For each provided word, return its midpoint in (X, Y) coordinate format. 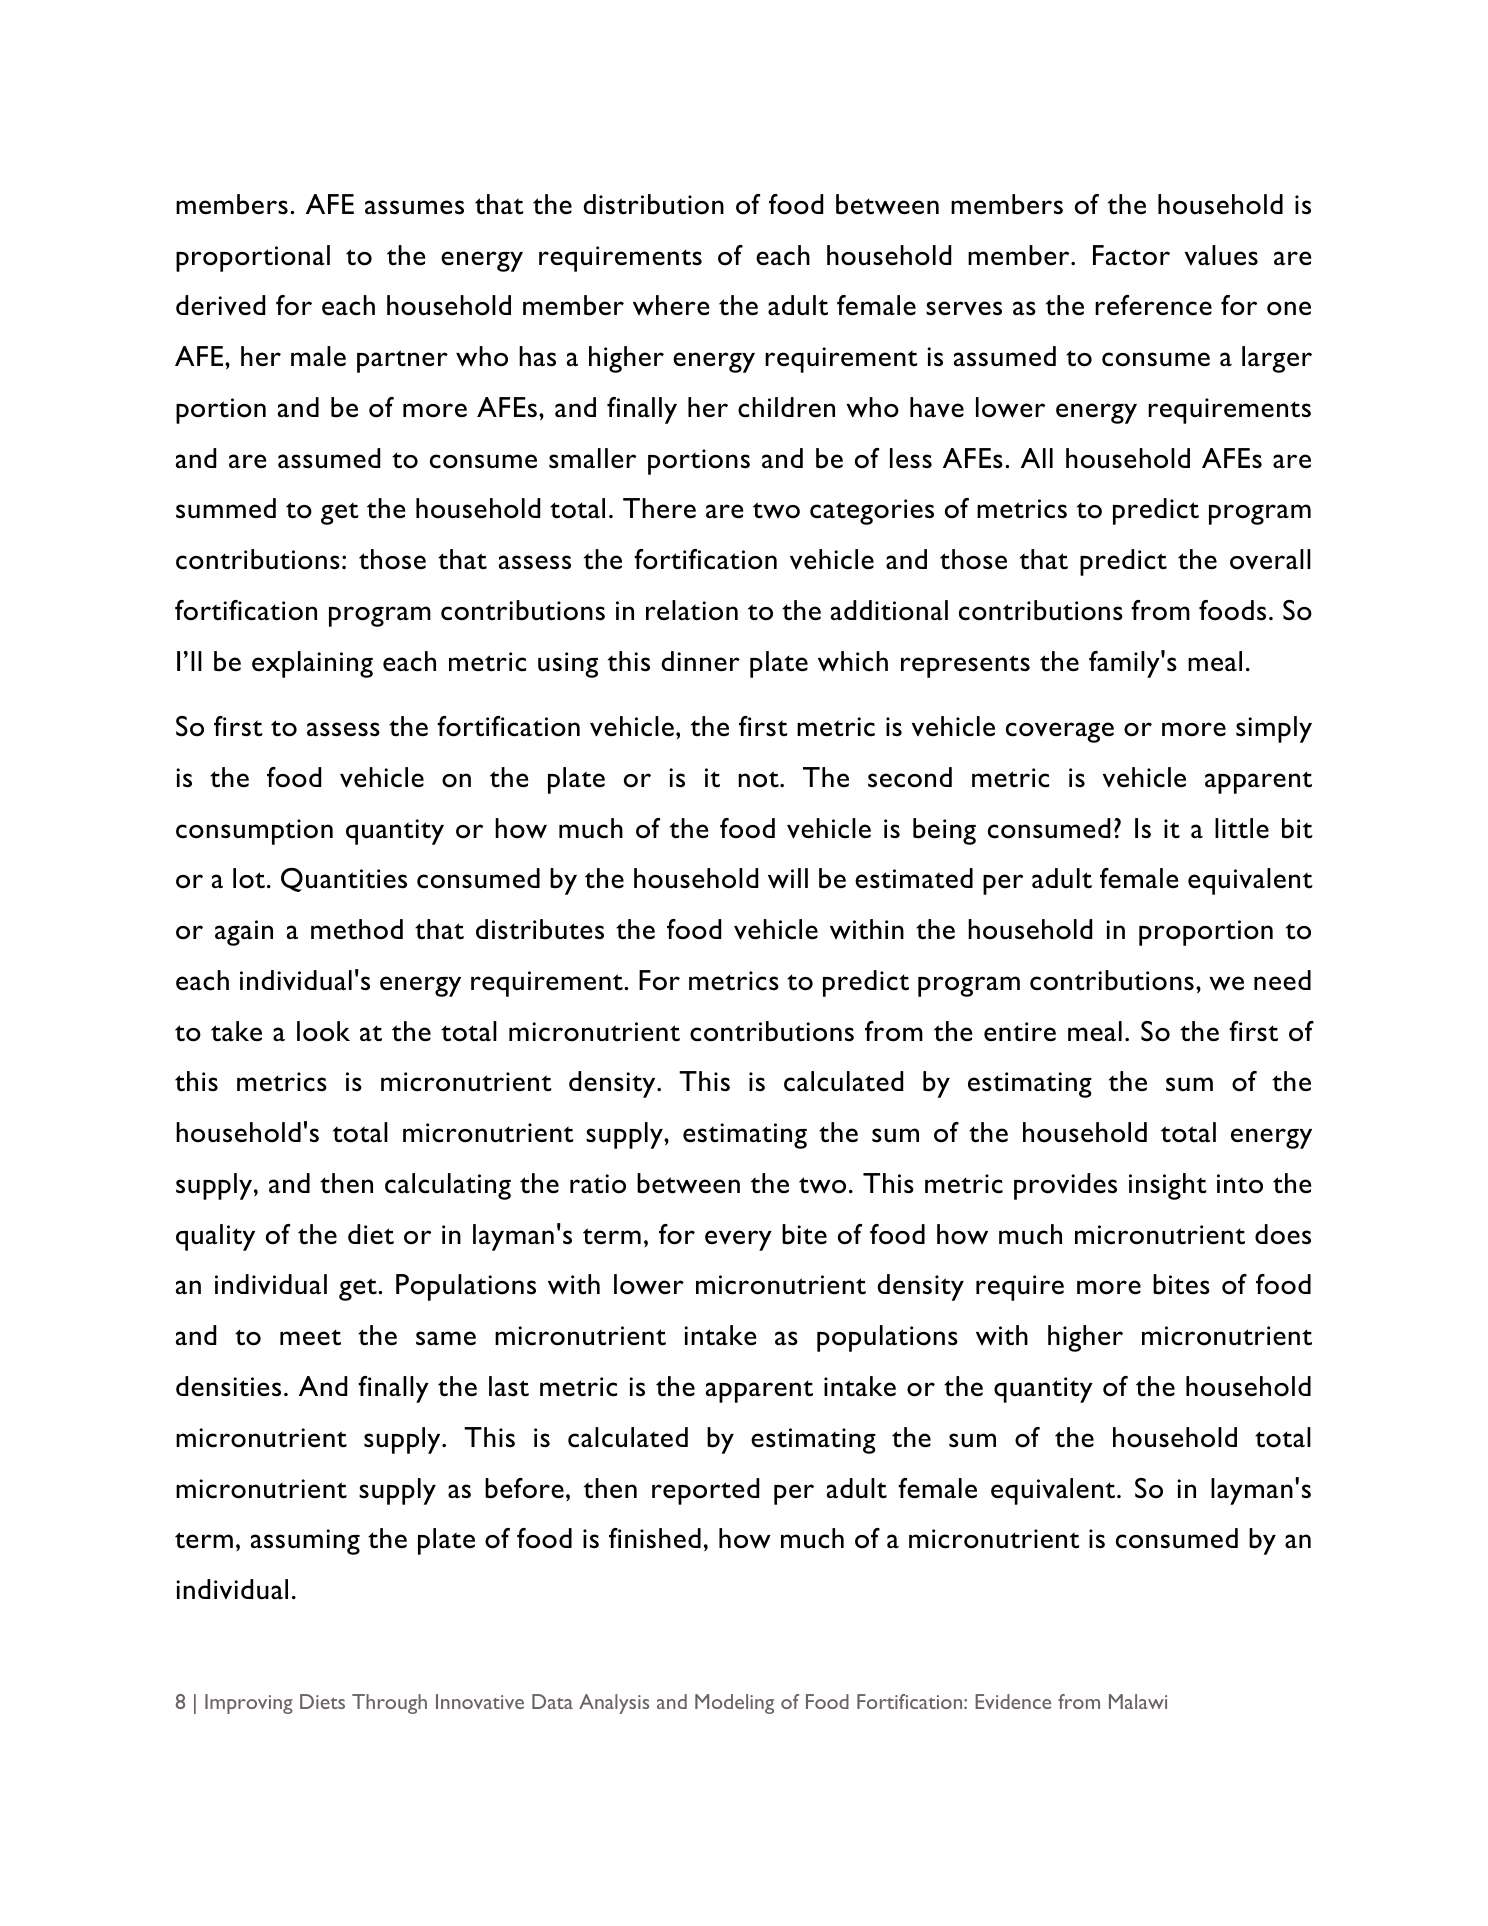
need (1282, 980)
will (788, 878)
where (671, 305)
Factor (1131, 255)
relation (692, 610)
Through (389, 1704)
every (738, 1240)
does (1283, 1234)
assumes (414, 207)
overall (1270, 559)
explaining (312, 664)
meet (310, 1337)
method (357, 929)
